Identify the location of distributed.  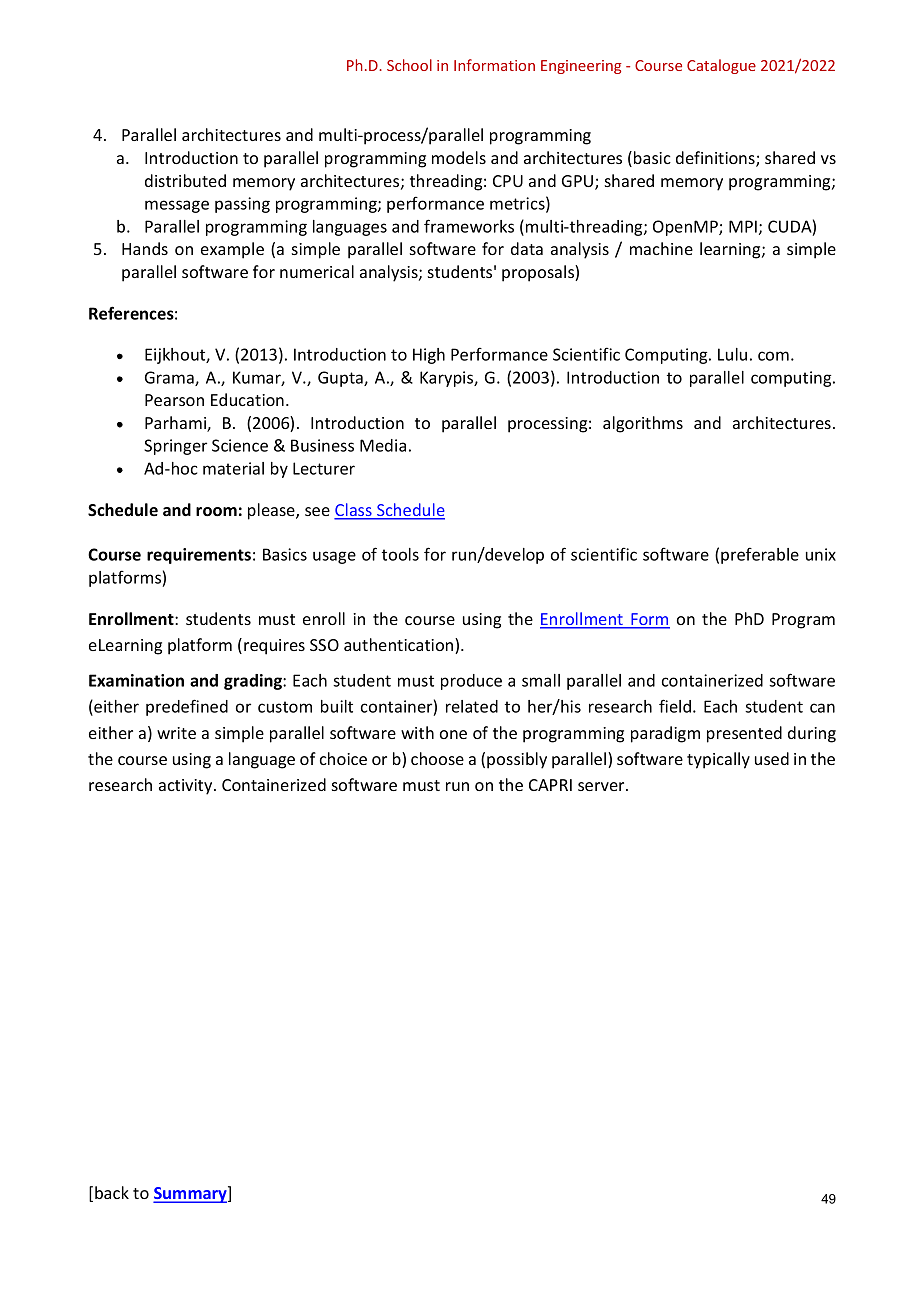
(185, 180).
